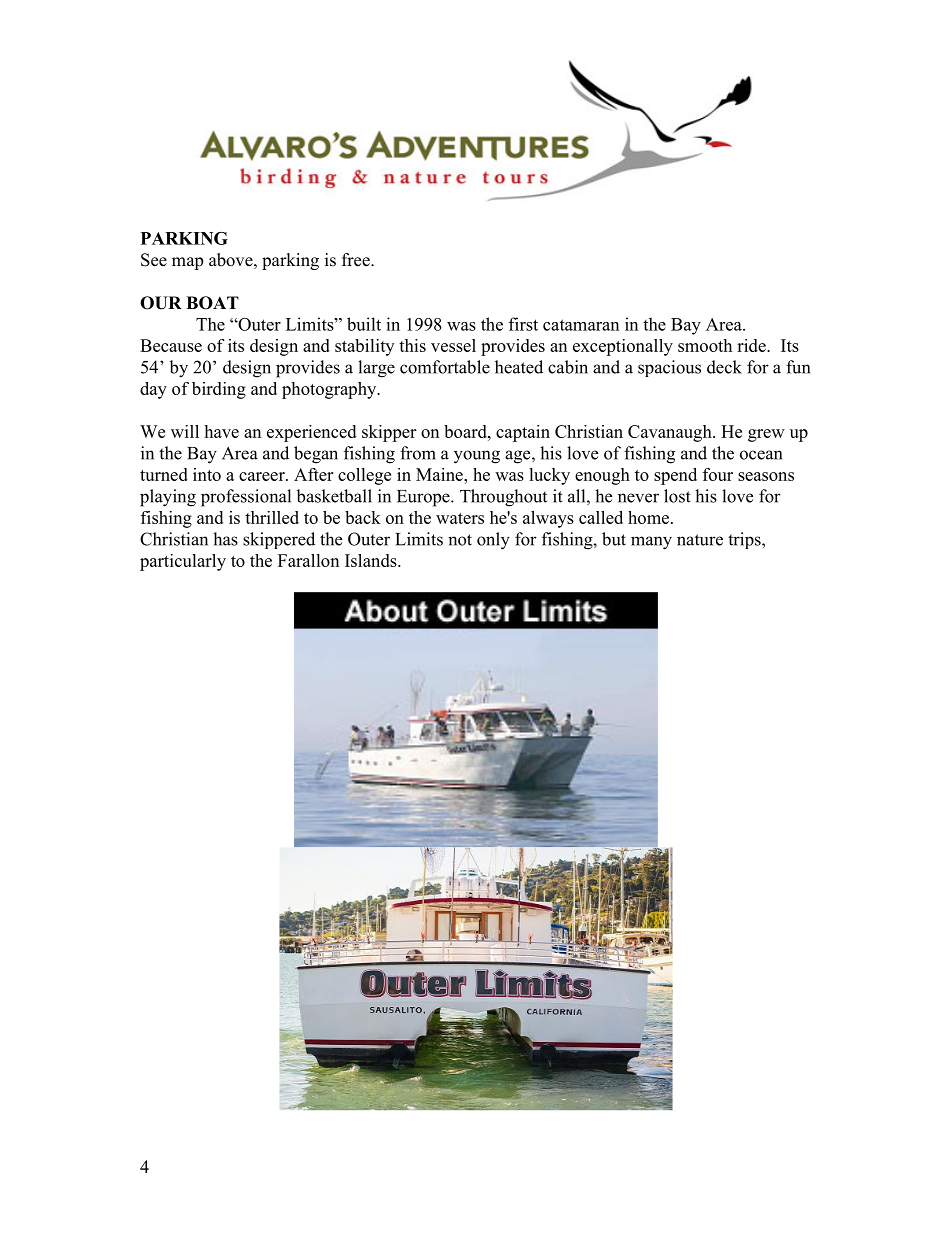 The image size is (952, 1233). Describe the element at coordinates (330, 390) in the image. I see `photography` at that location.
